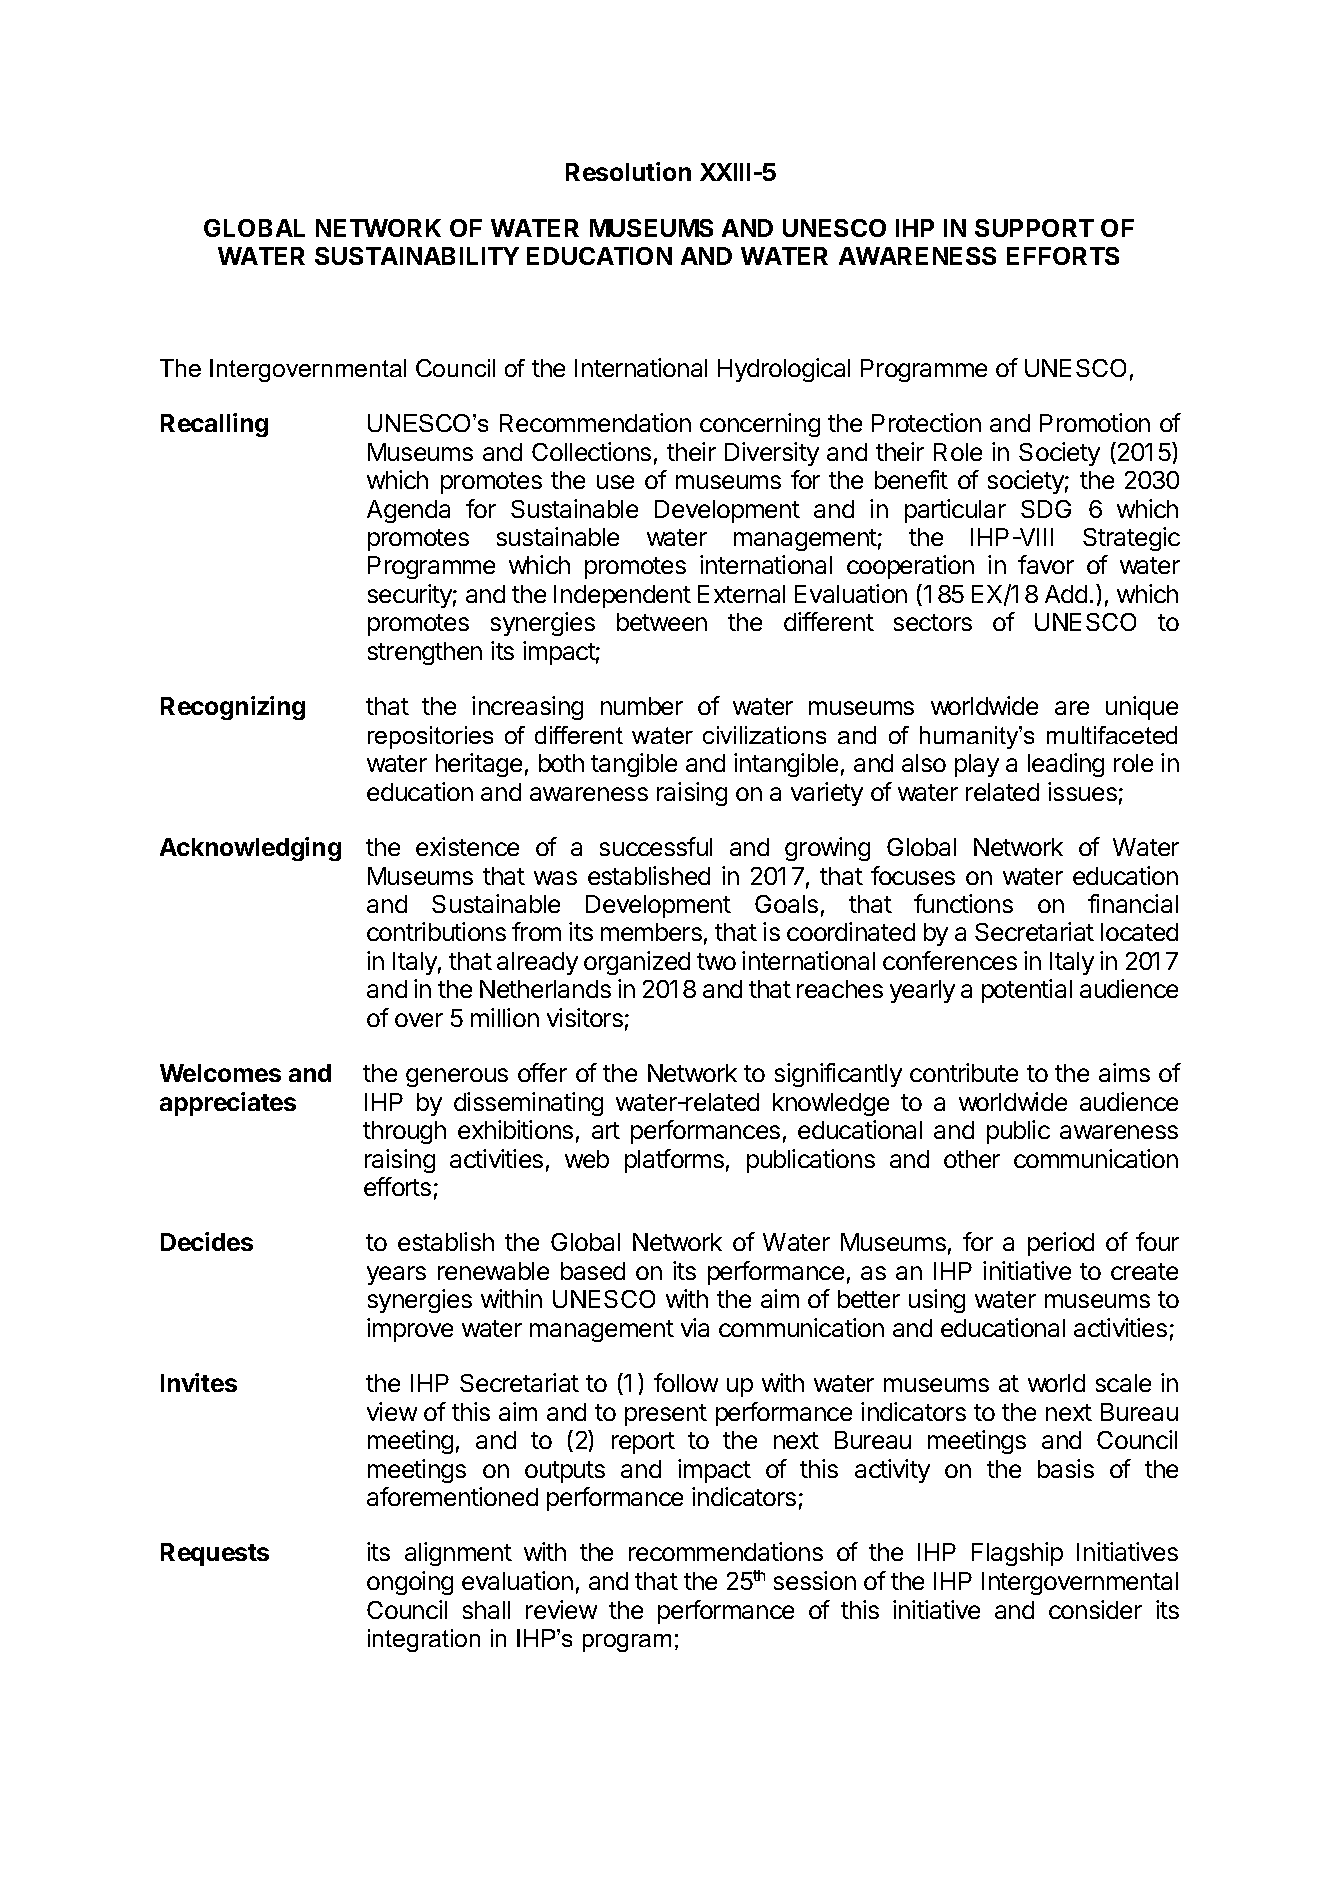  Describe the element at coordinates (628, 171) in the page. I see `Resolution` at that location.
